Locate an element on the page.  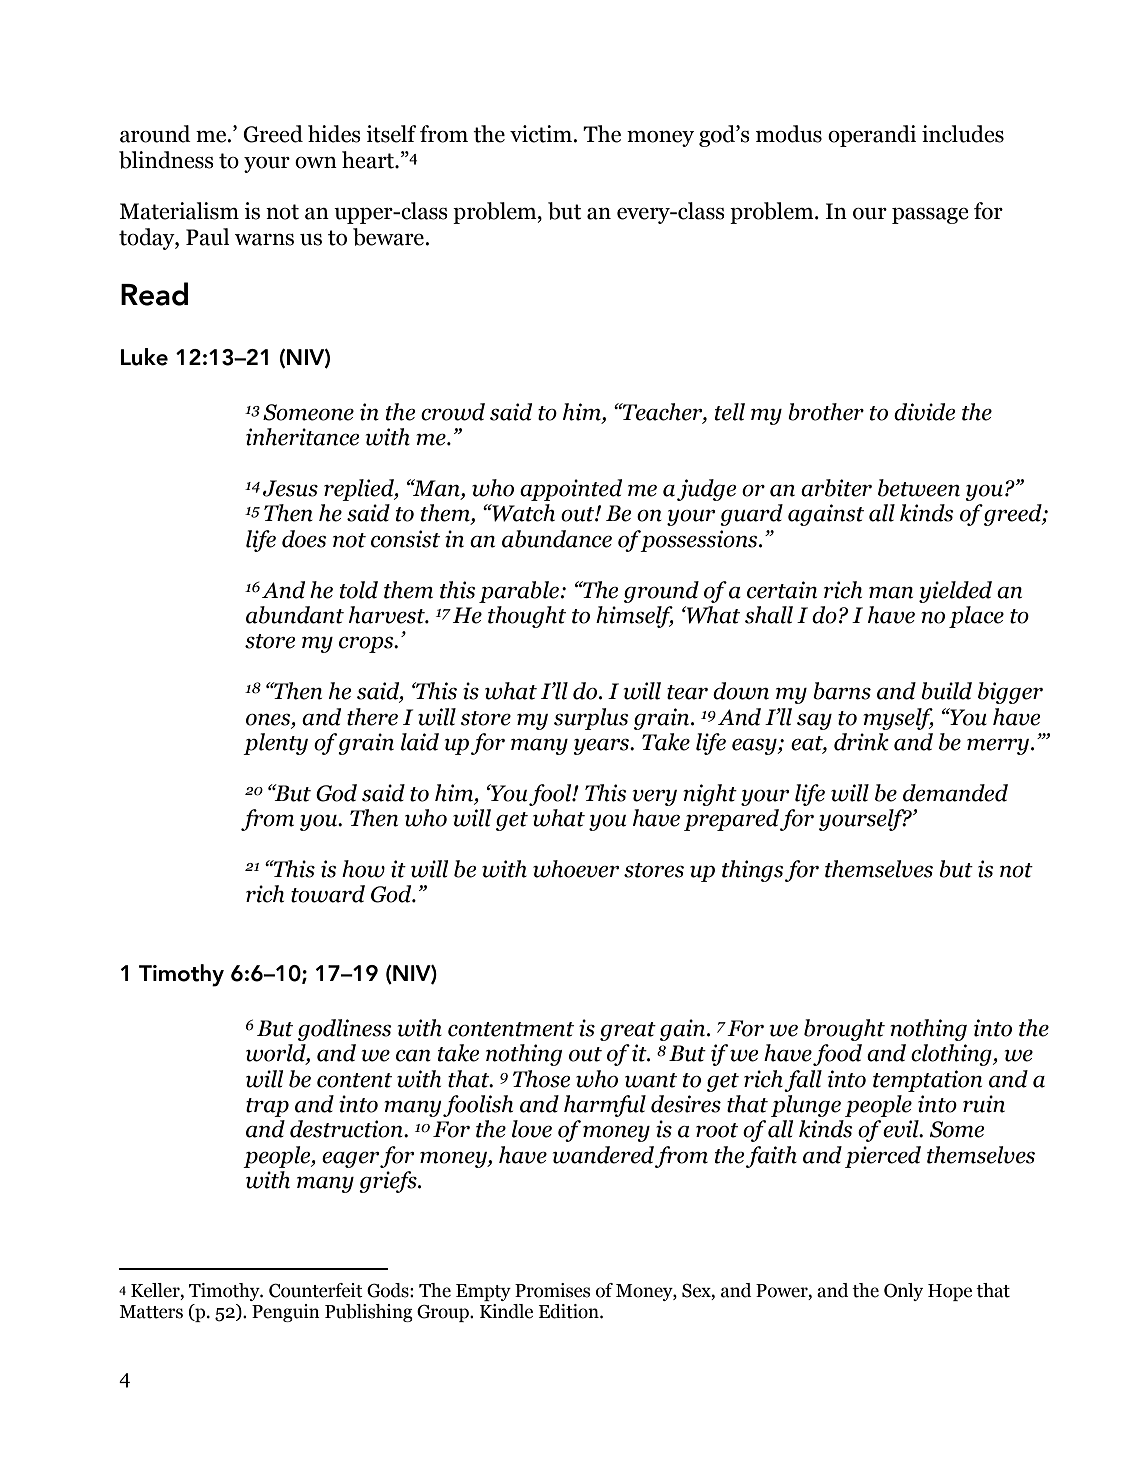
appointed is located at coordinates (571, 490).
